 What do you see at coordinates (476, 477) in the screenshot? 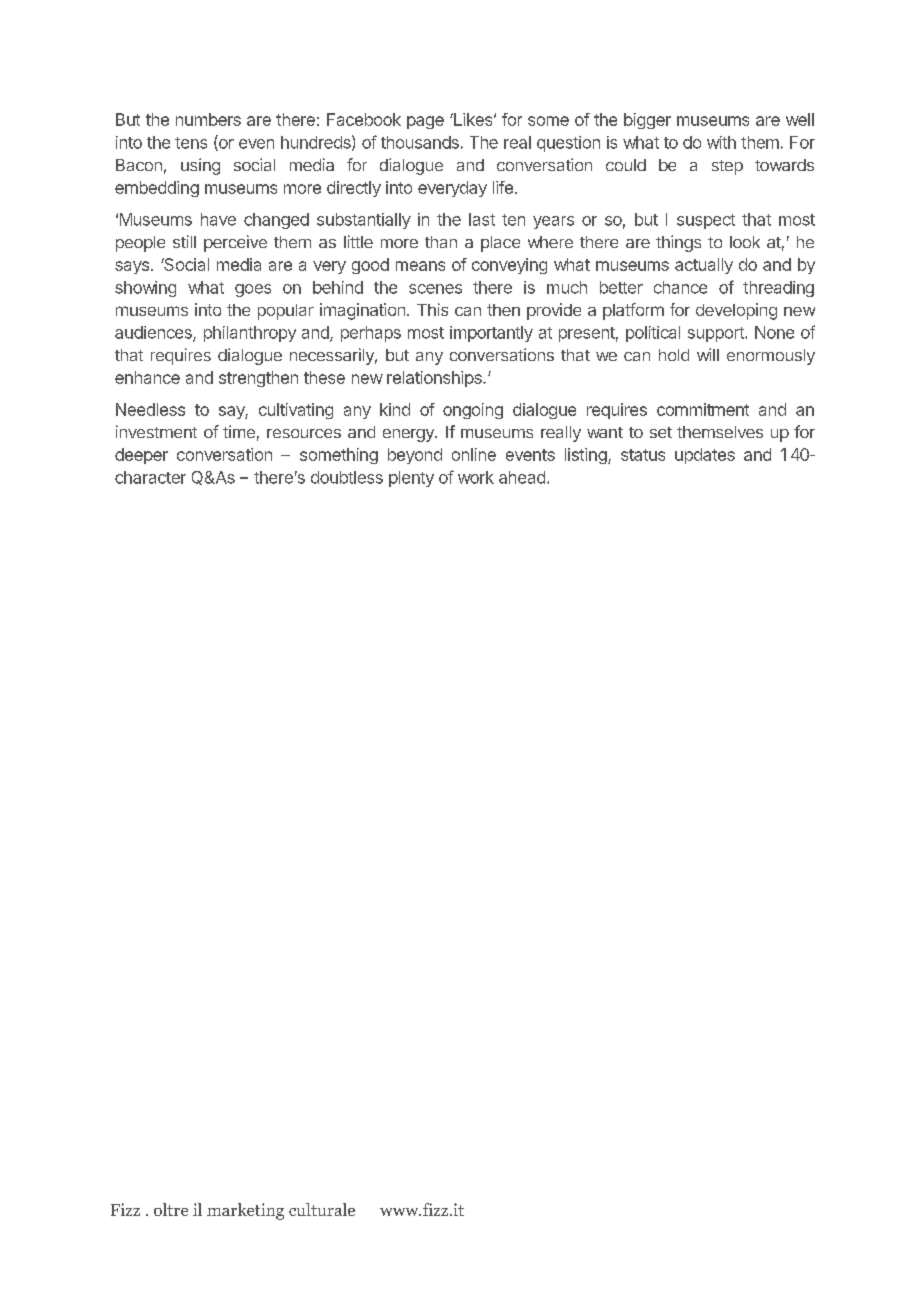
I see `work` at bounding box center [476, 477].
